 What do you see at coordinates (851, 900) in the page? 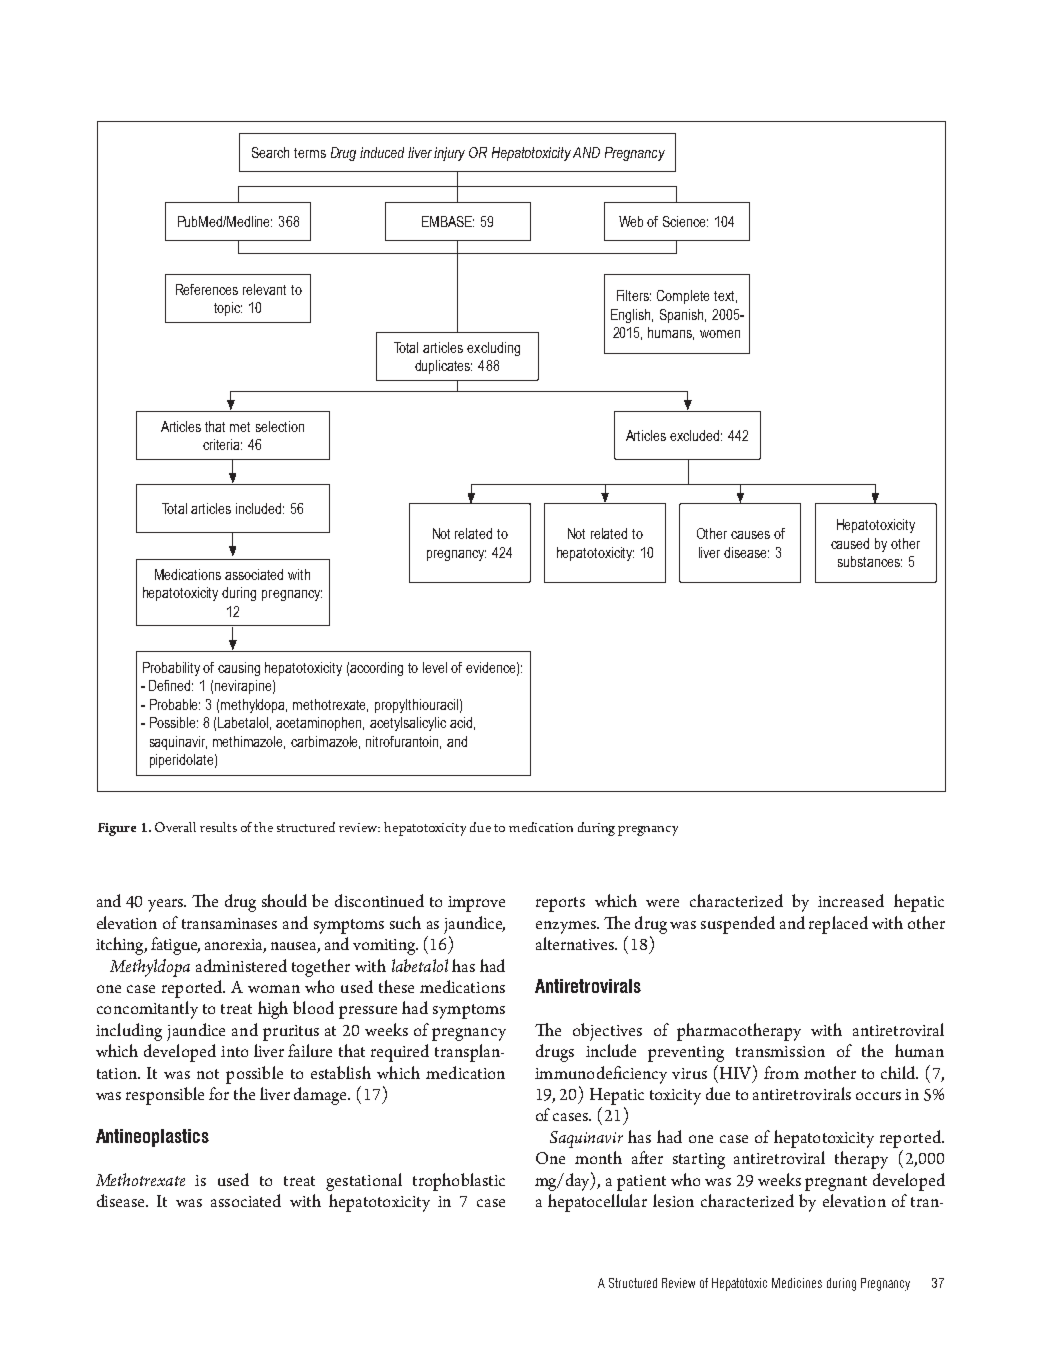
I see `increased` at bounding box center [851, 900].
